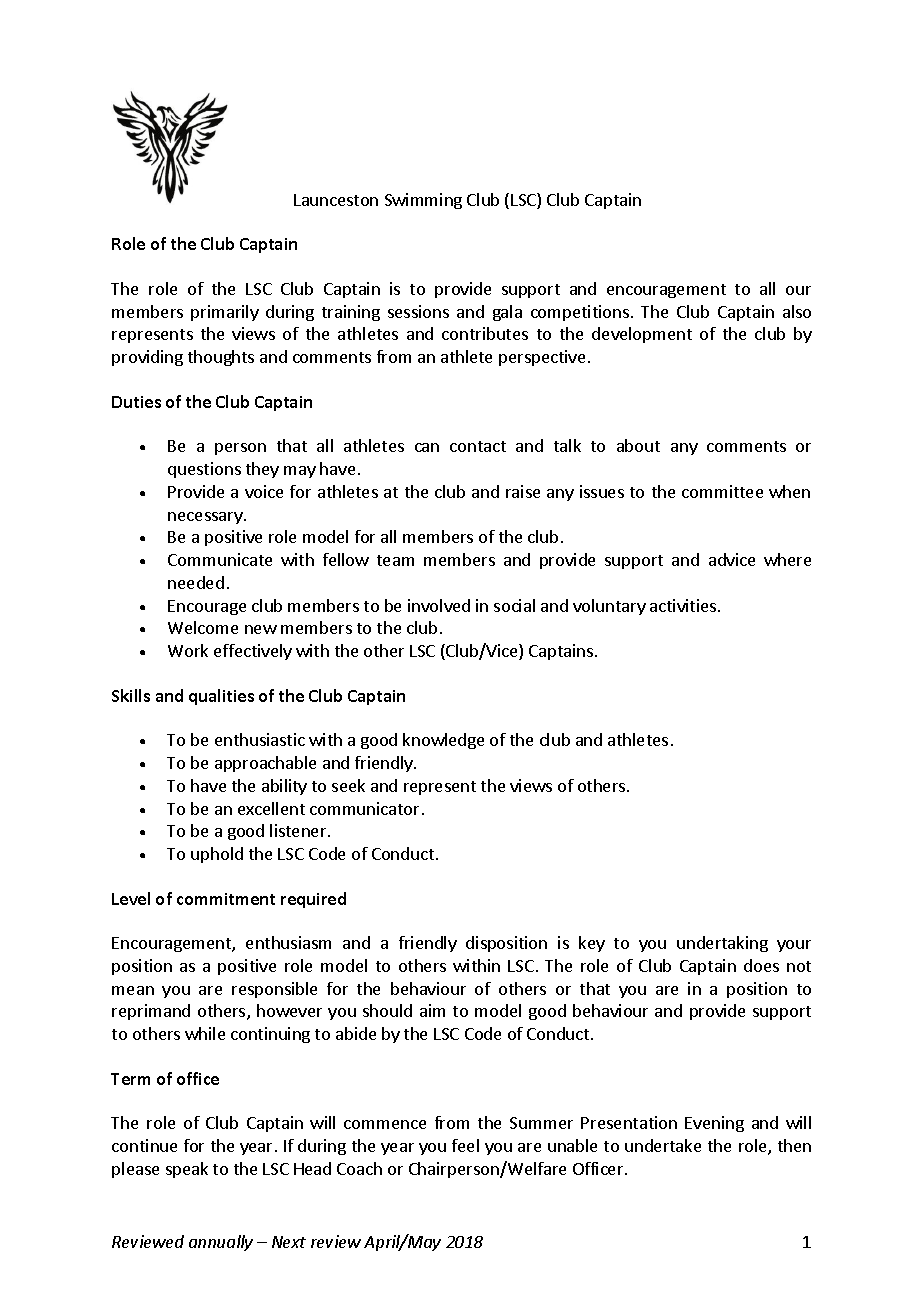  What do you see at coordinates (221, 697) in the screenshot?
I see `qualities` at bounding box center [221, 697].
